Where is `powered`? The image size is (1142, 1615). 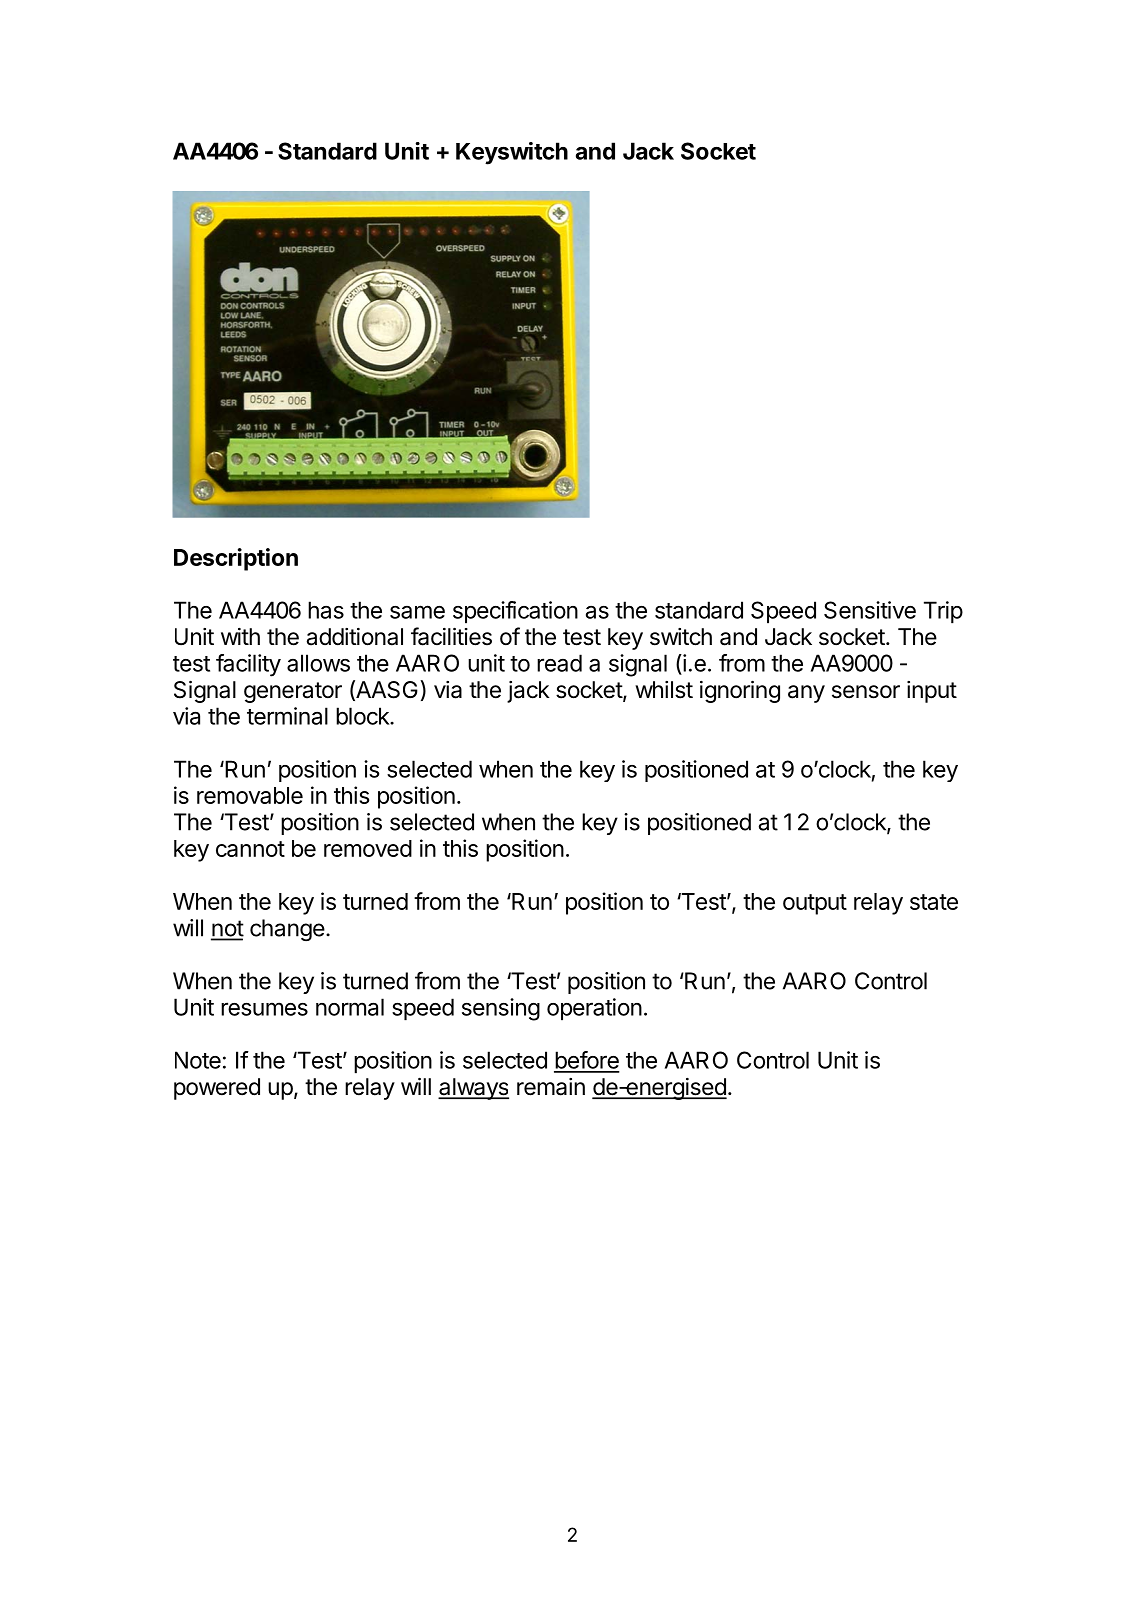 powered is located at coordinates (217, 1089).
